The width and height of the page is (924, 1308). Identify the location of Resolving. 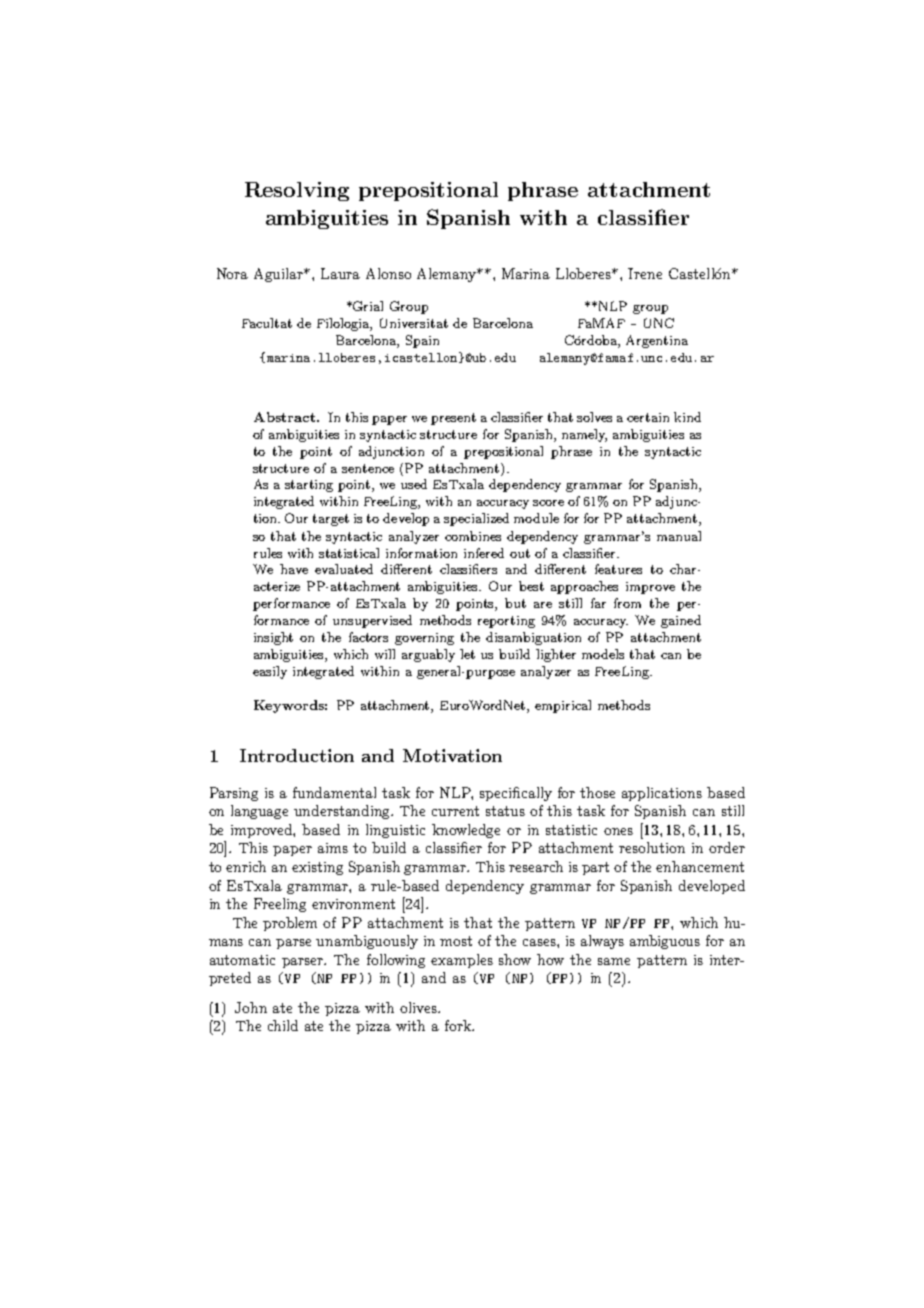
(297, 191).
